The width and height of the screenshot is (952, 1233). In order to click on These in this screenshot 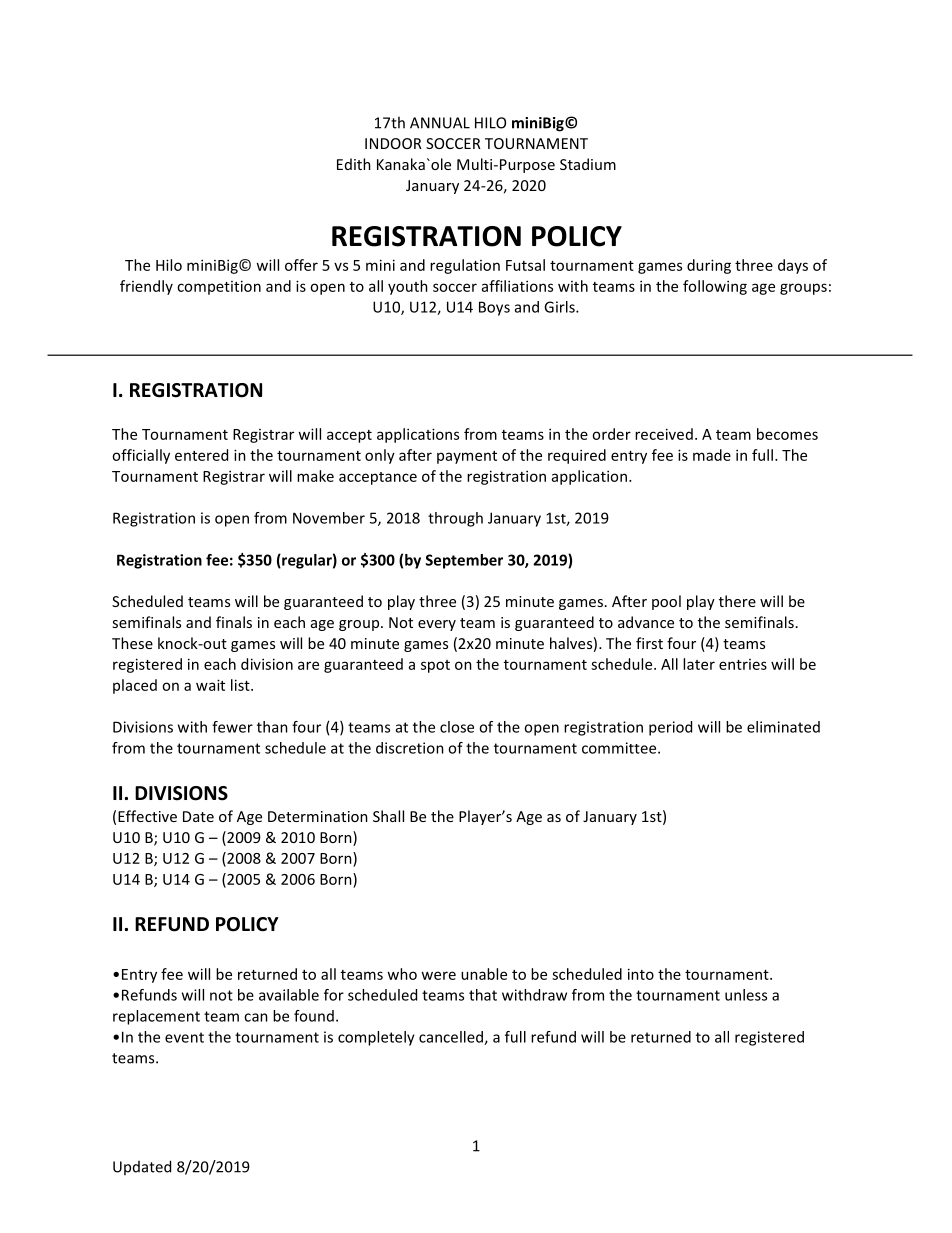, I will do `click(132, 643)`.
